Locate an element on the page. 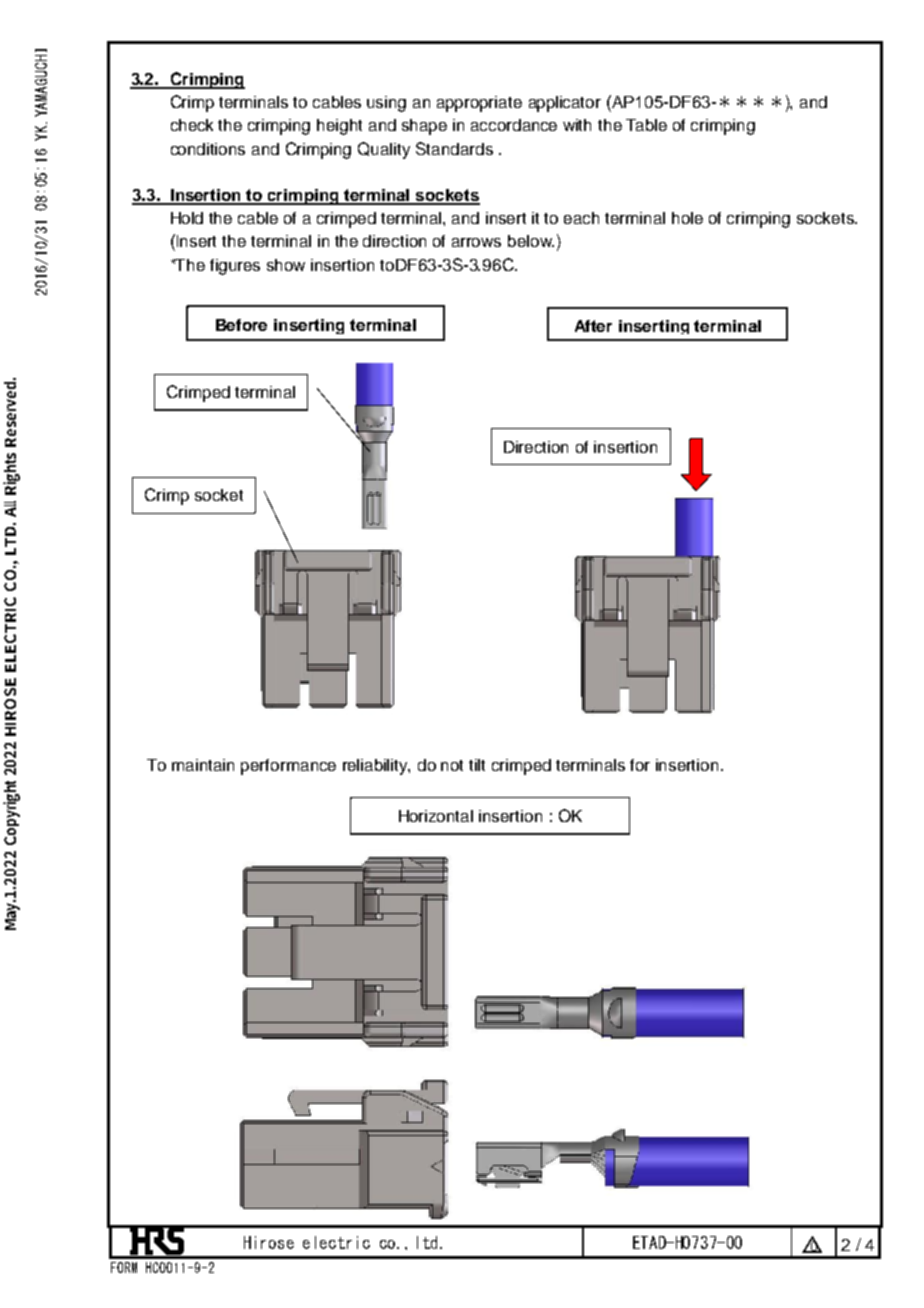 The width and height of the document is (924, 1308). Before is located at coordinates (241, 325).
